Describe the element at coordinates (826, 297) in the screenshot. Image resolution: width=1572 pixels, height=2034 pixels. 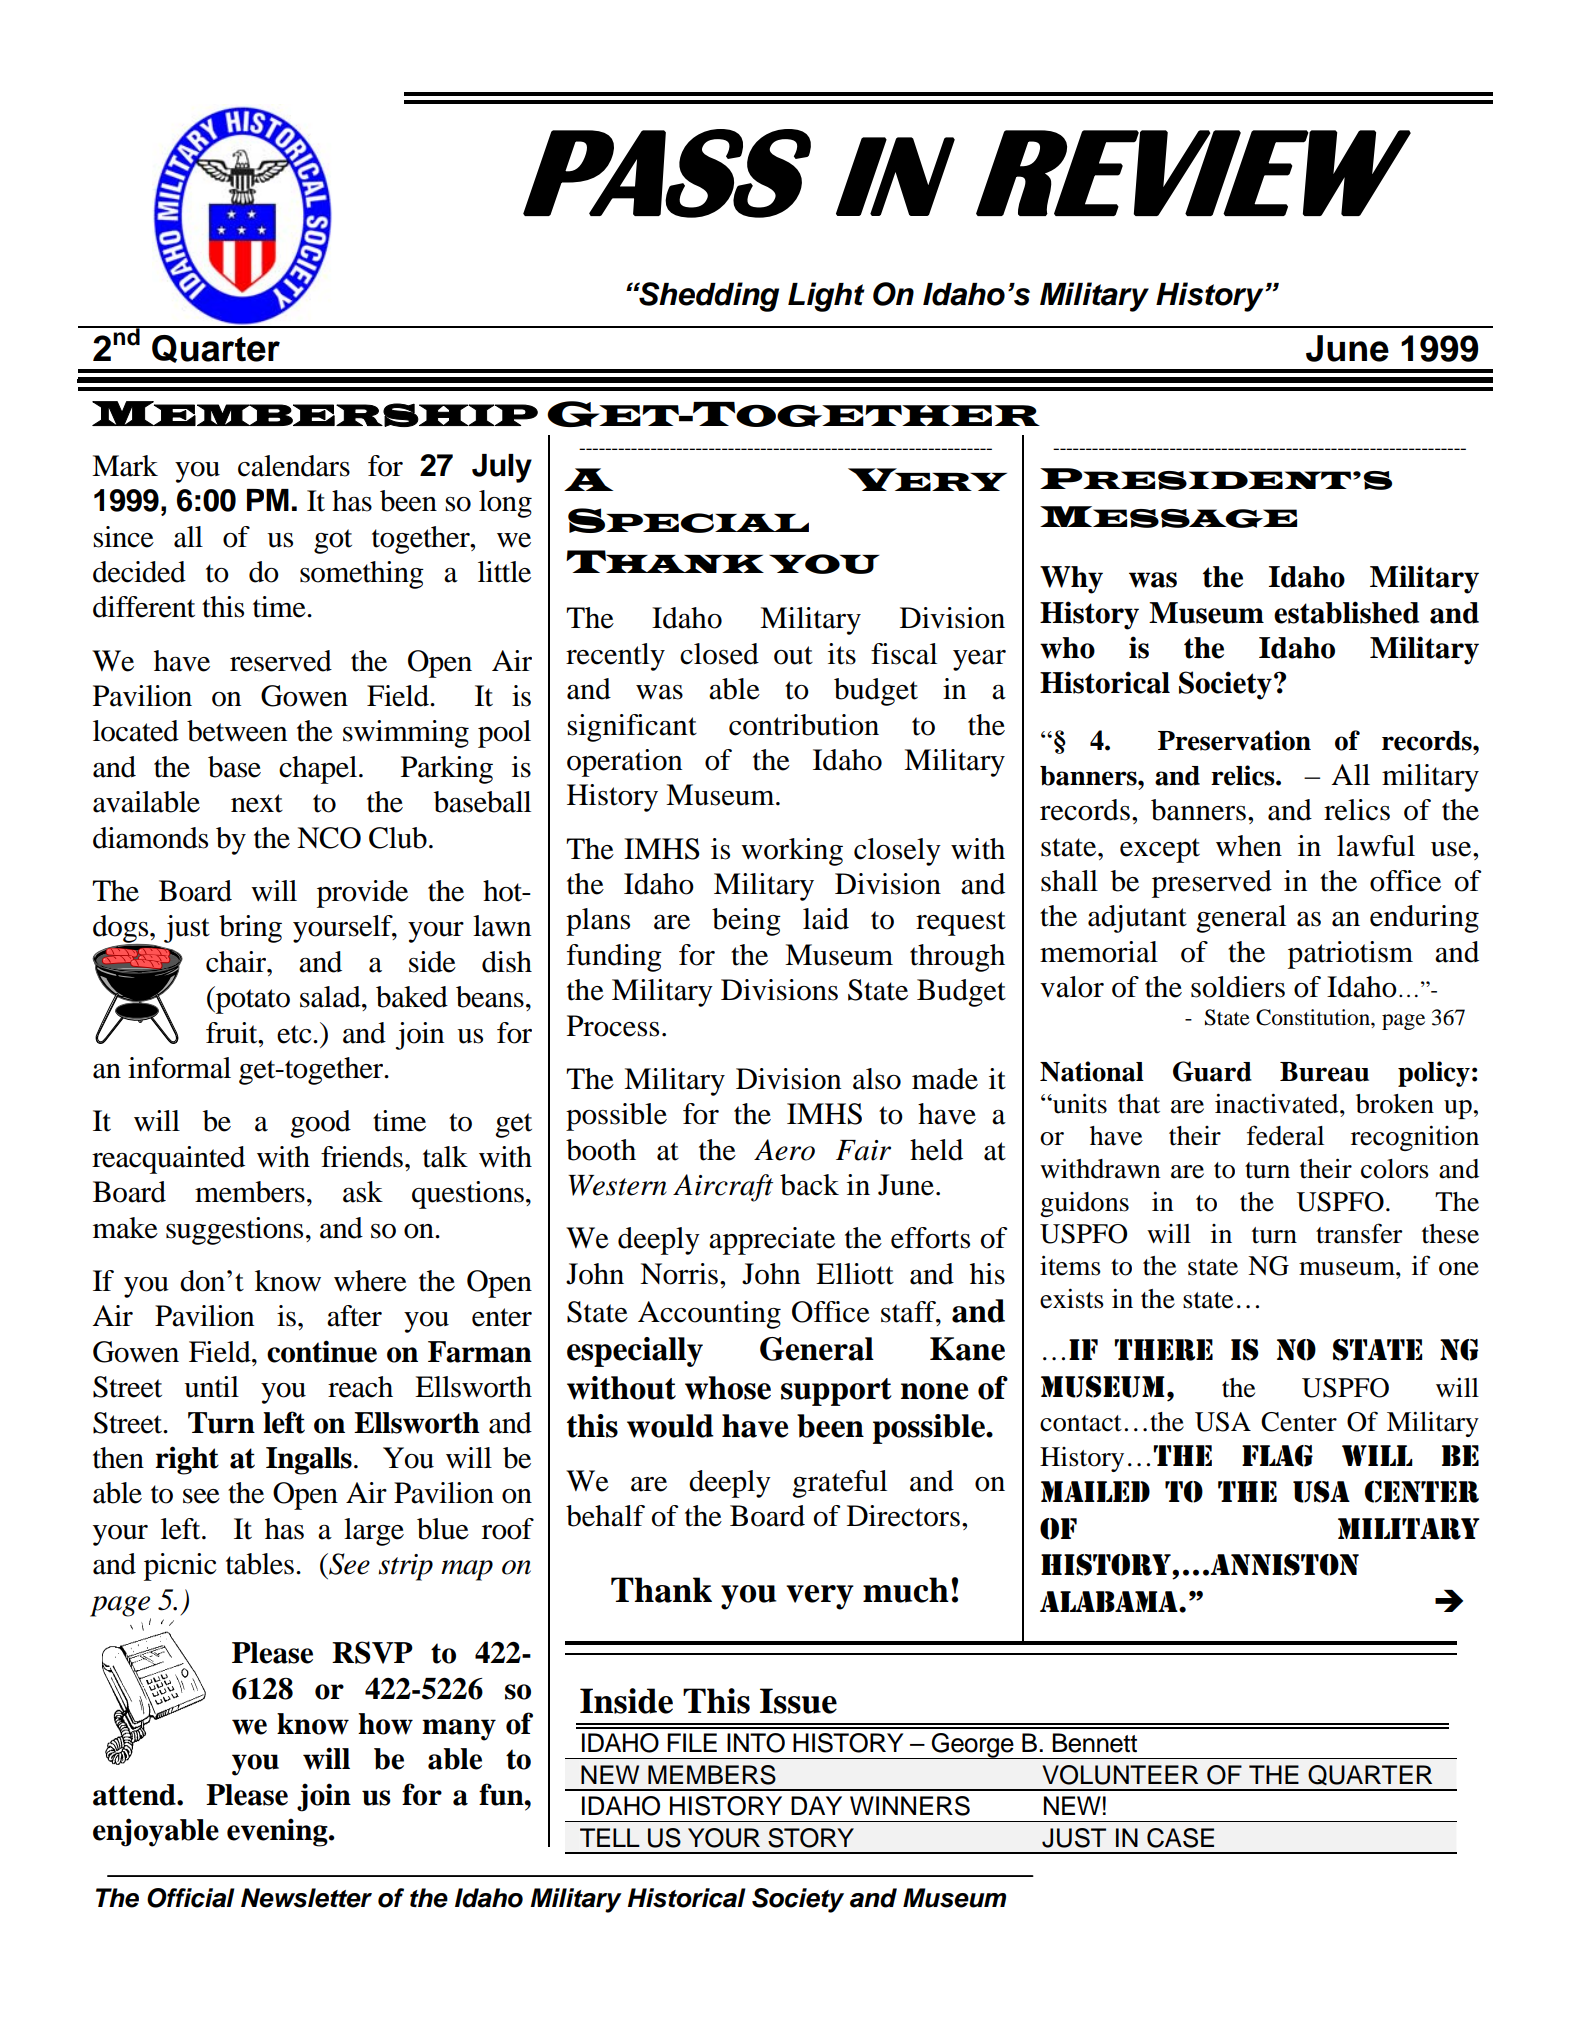
I see `Light` at that location.
